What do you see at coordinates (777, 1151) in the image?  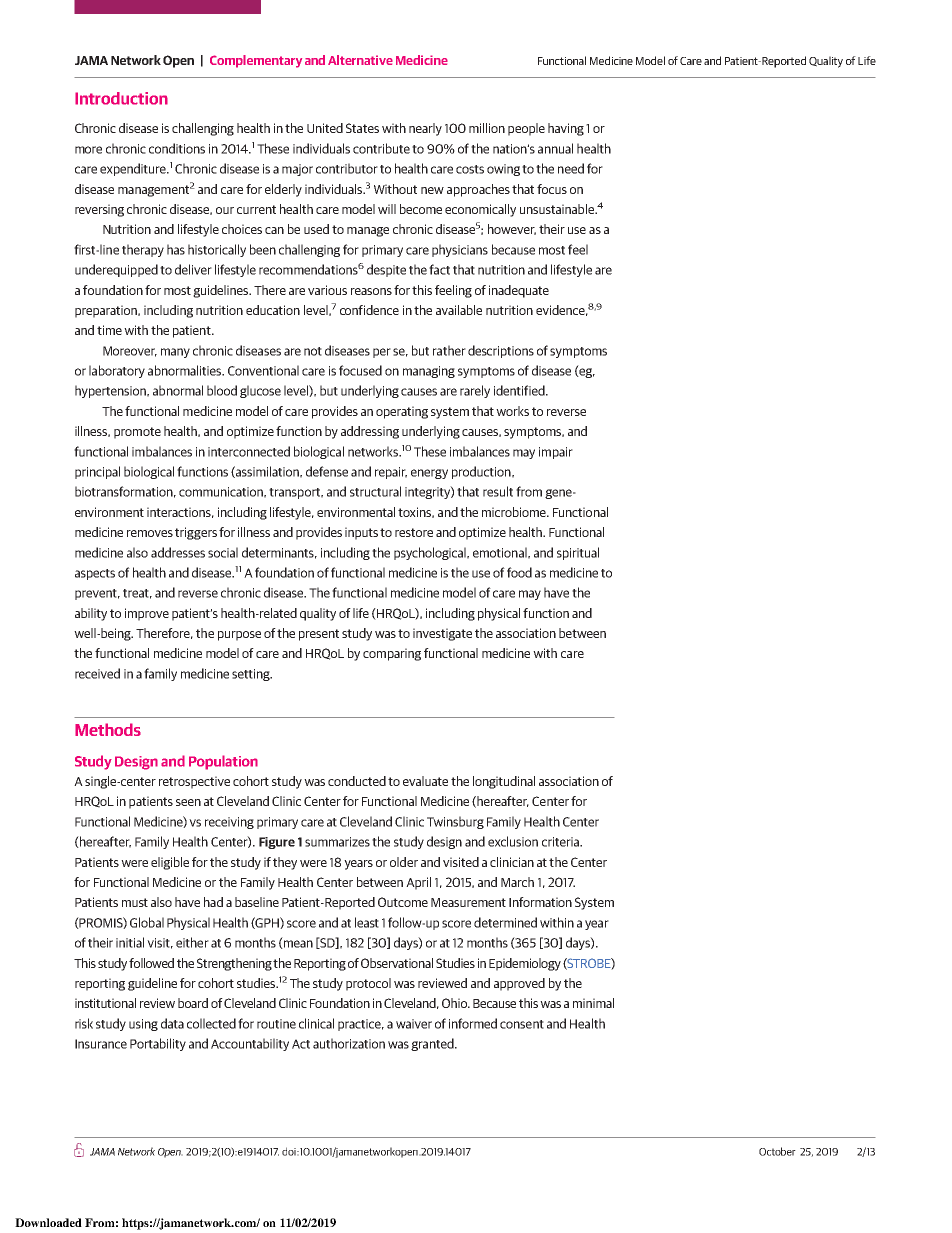 I see `October` at bounding box center [777, 1151].
